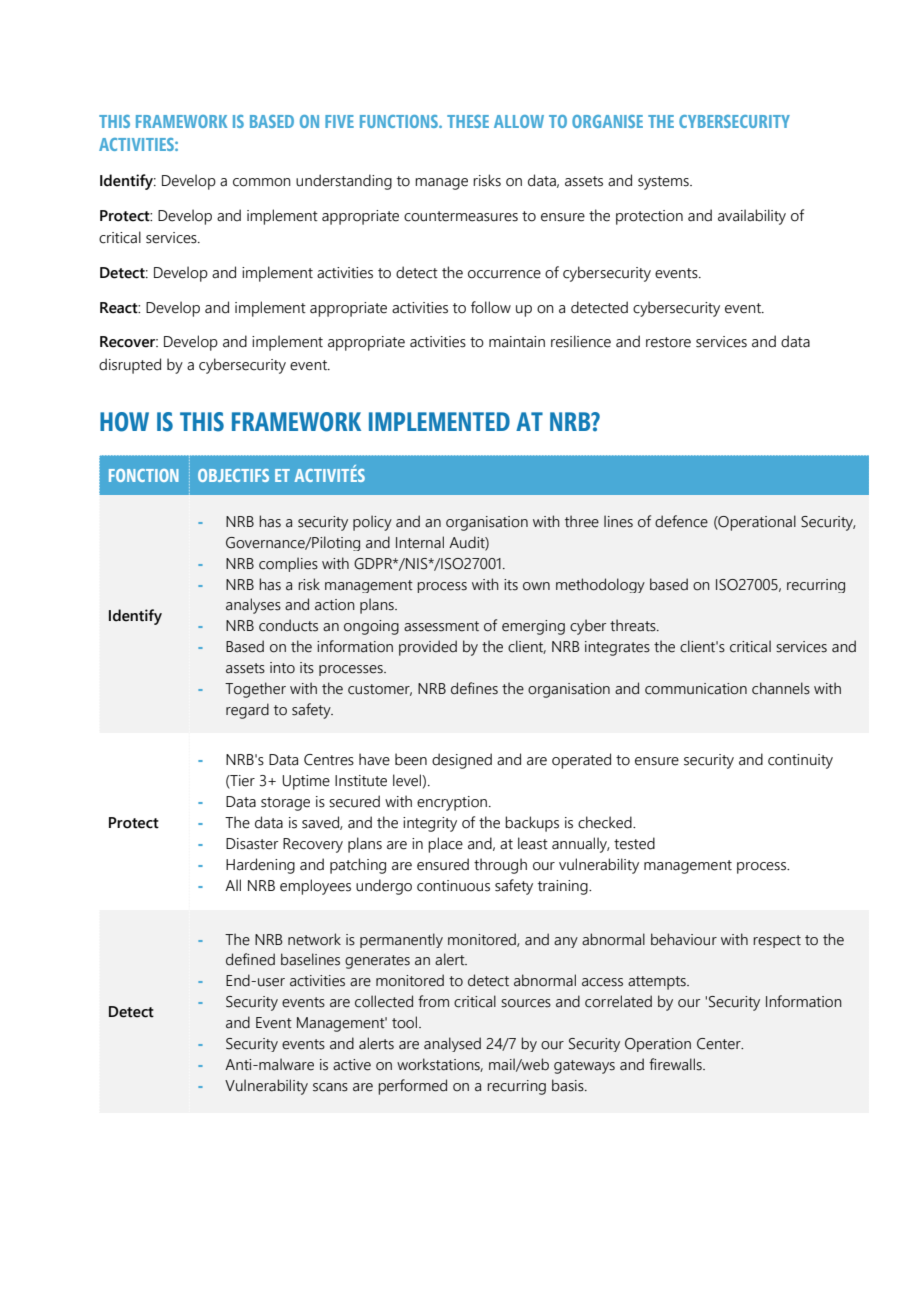  Describe the element at coordinates (664, 183) in the image. I see `systems` at that location.
